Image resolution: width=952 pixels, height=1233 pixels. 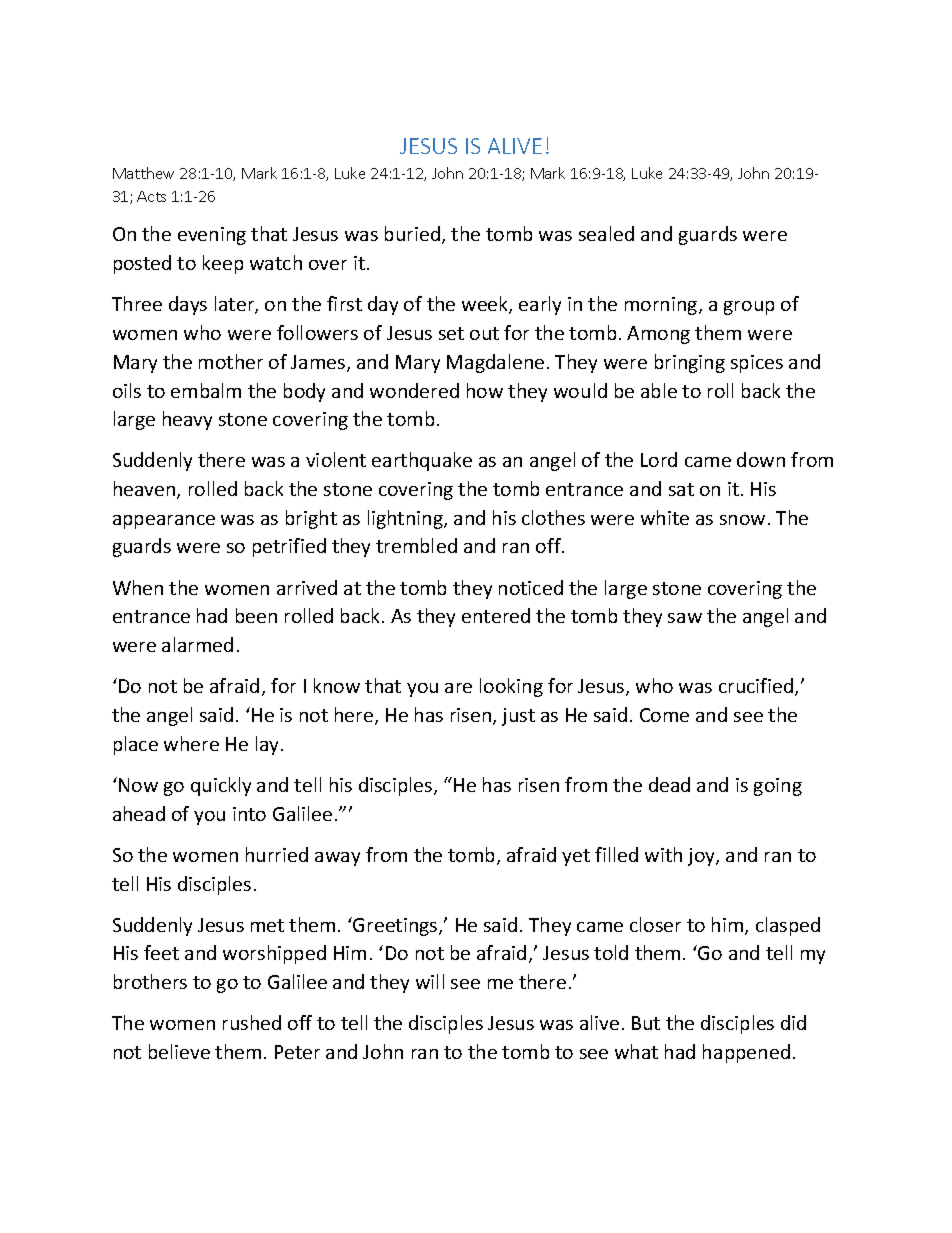 I want to click on evening, so click(x=212, y=236).
